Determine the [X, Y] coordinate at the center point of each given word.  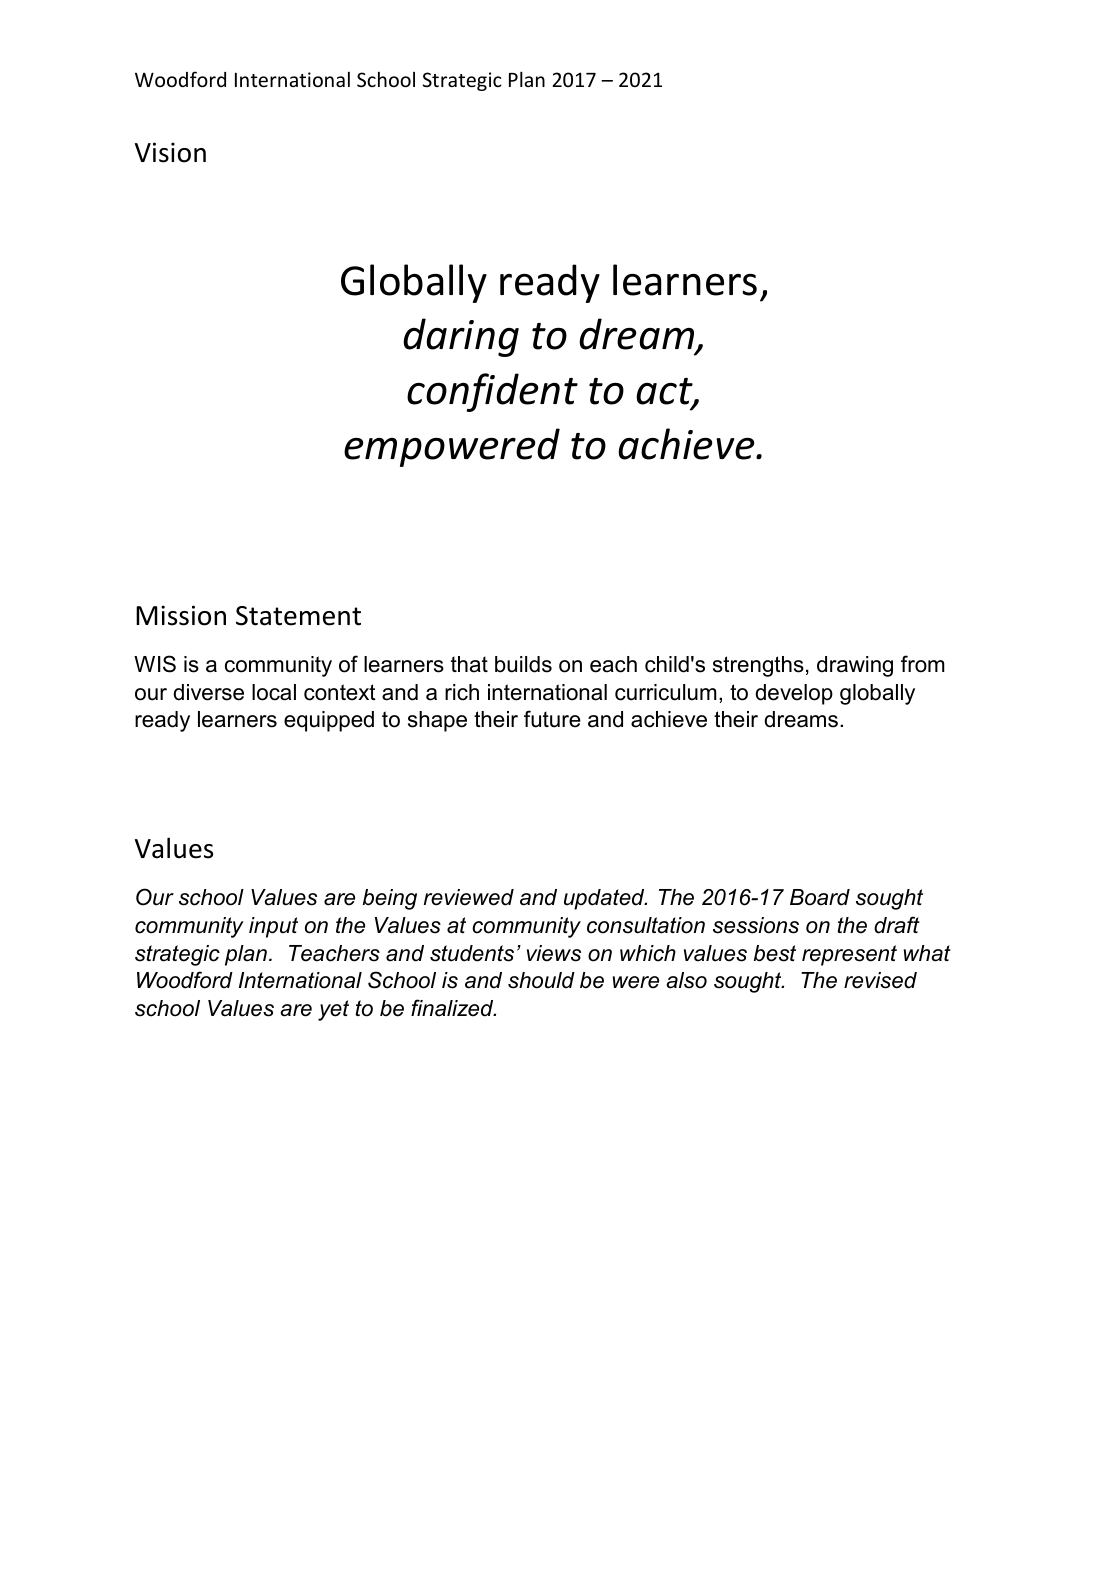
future [552, 719]
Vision [170, 152]
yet [333, 1010]
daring [461, 337]
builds [523, 664]
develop [794, 694]
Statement [298, 616]
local [274, 692]
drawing [855, 666]
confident [492, 392]
